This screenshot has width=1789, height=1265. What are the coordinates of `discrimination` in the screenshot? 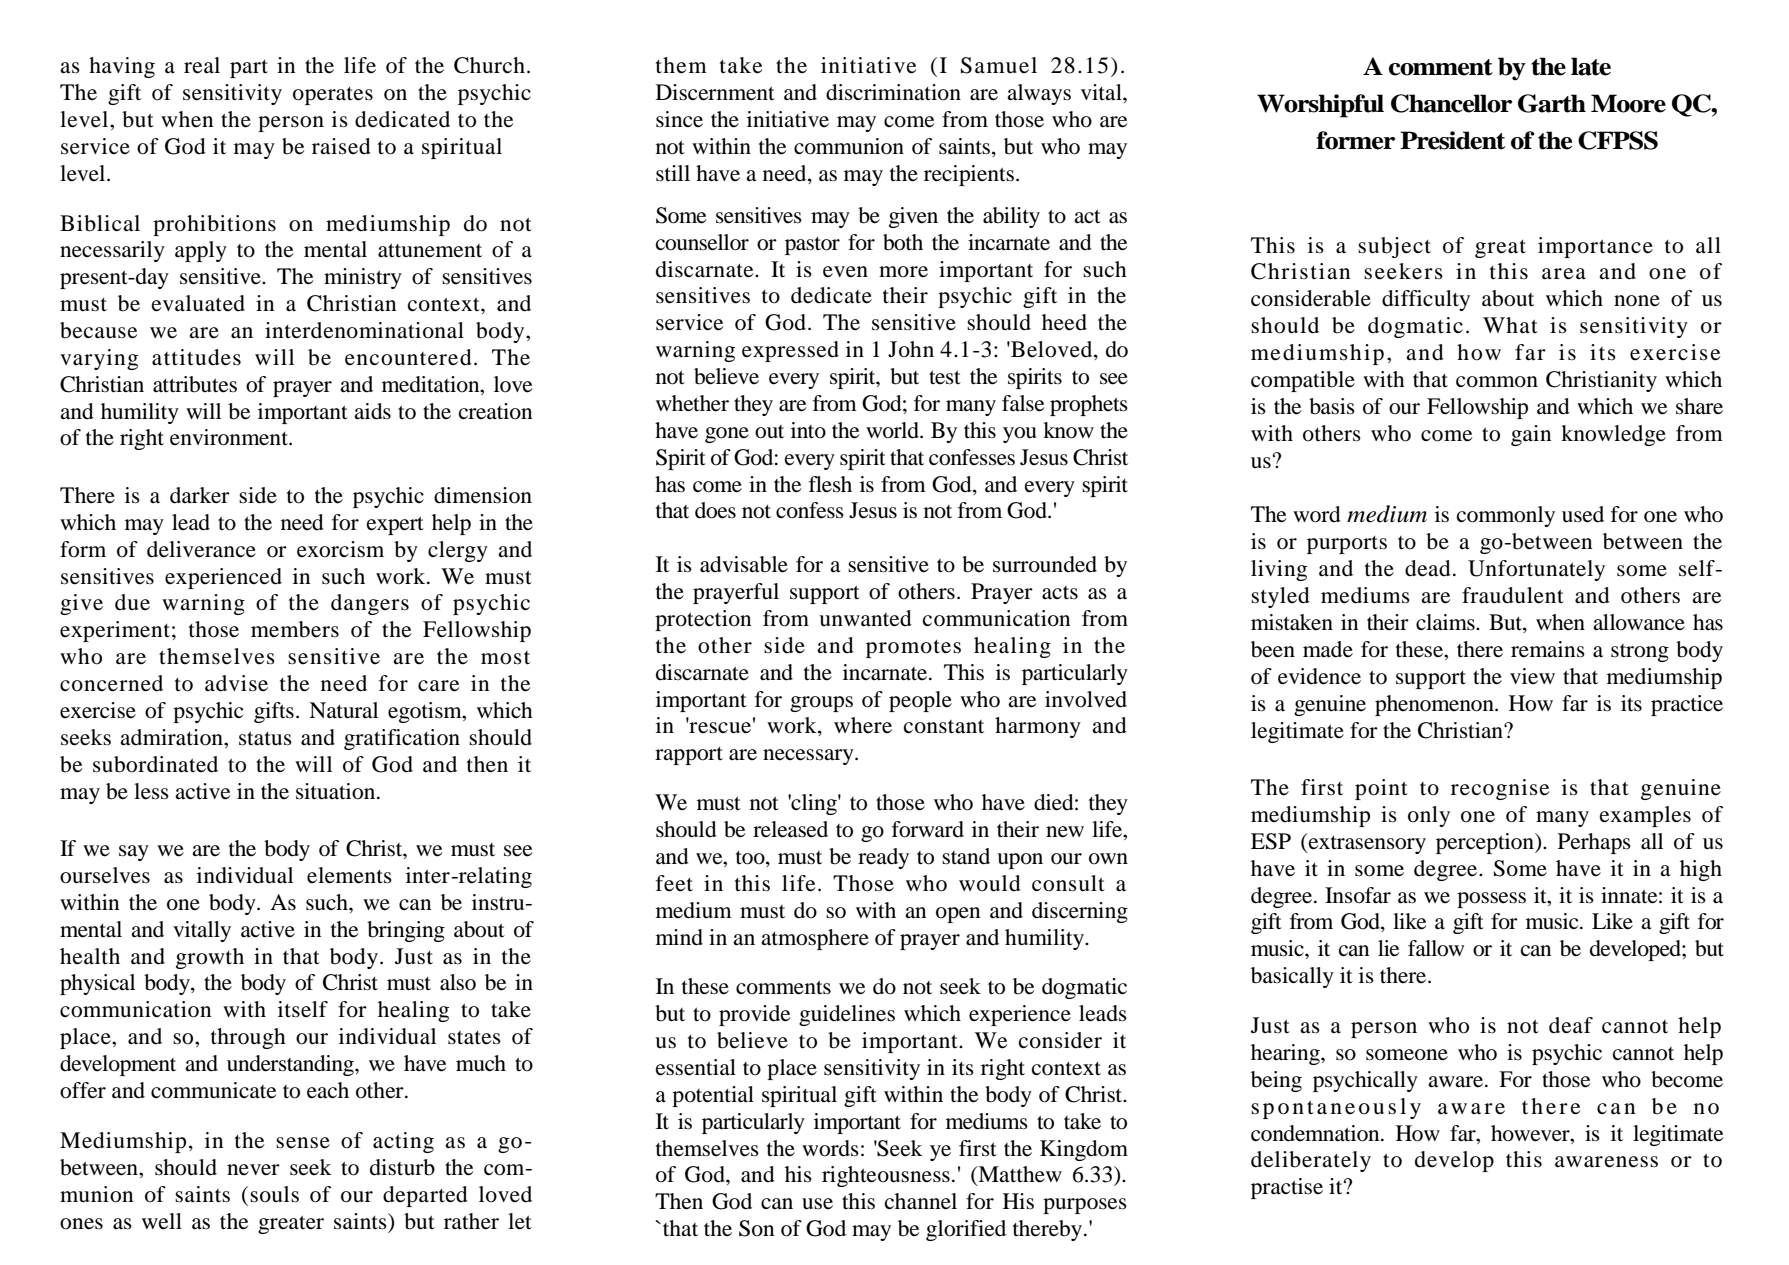 It's located at (893, 92).
